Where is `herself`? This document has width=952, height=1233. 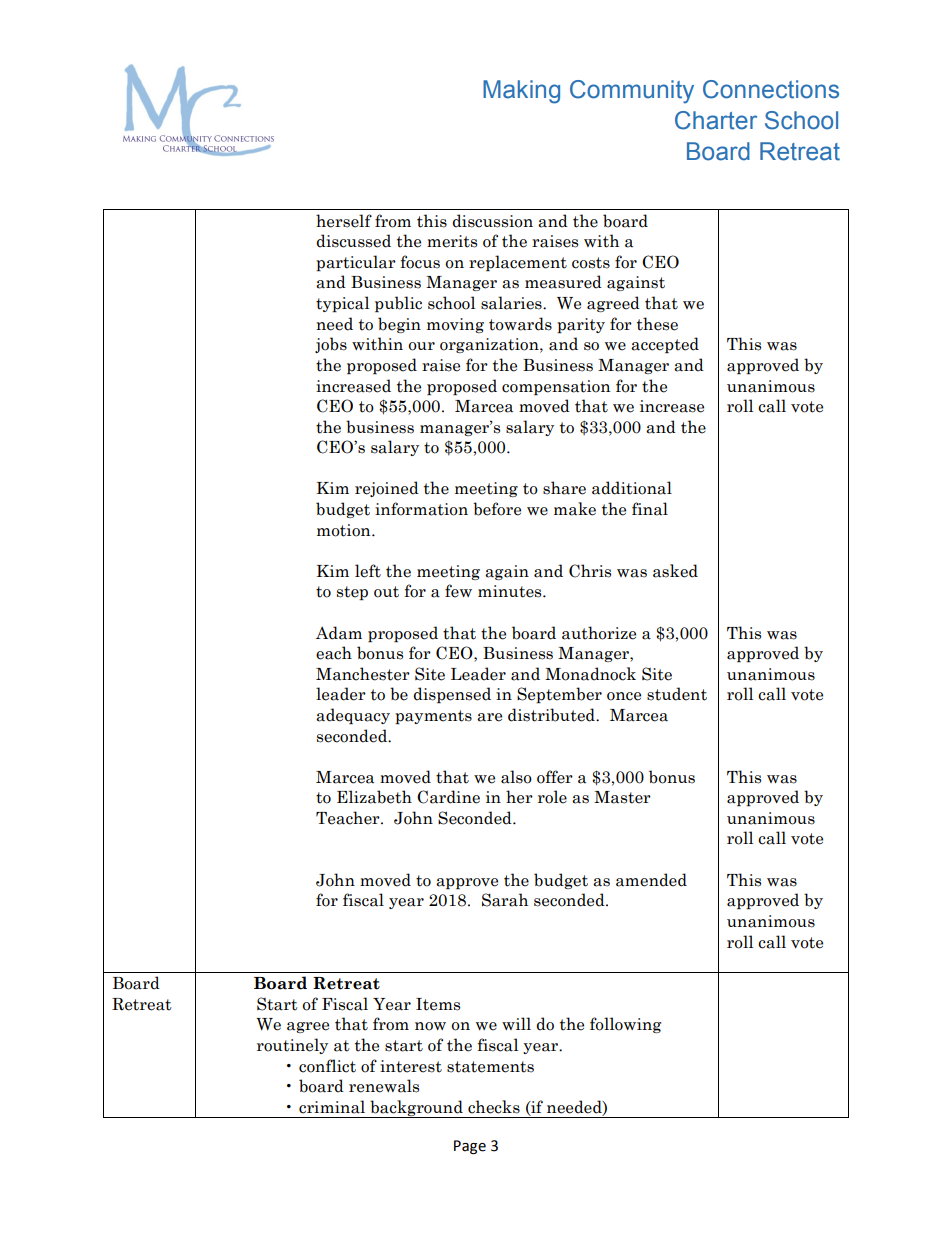
herself is located at coordinates (344, 221).
